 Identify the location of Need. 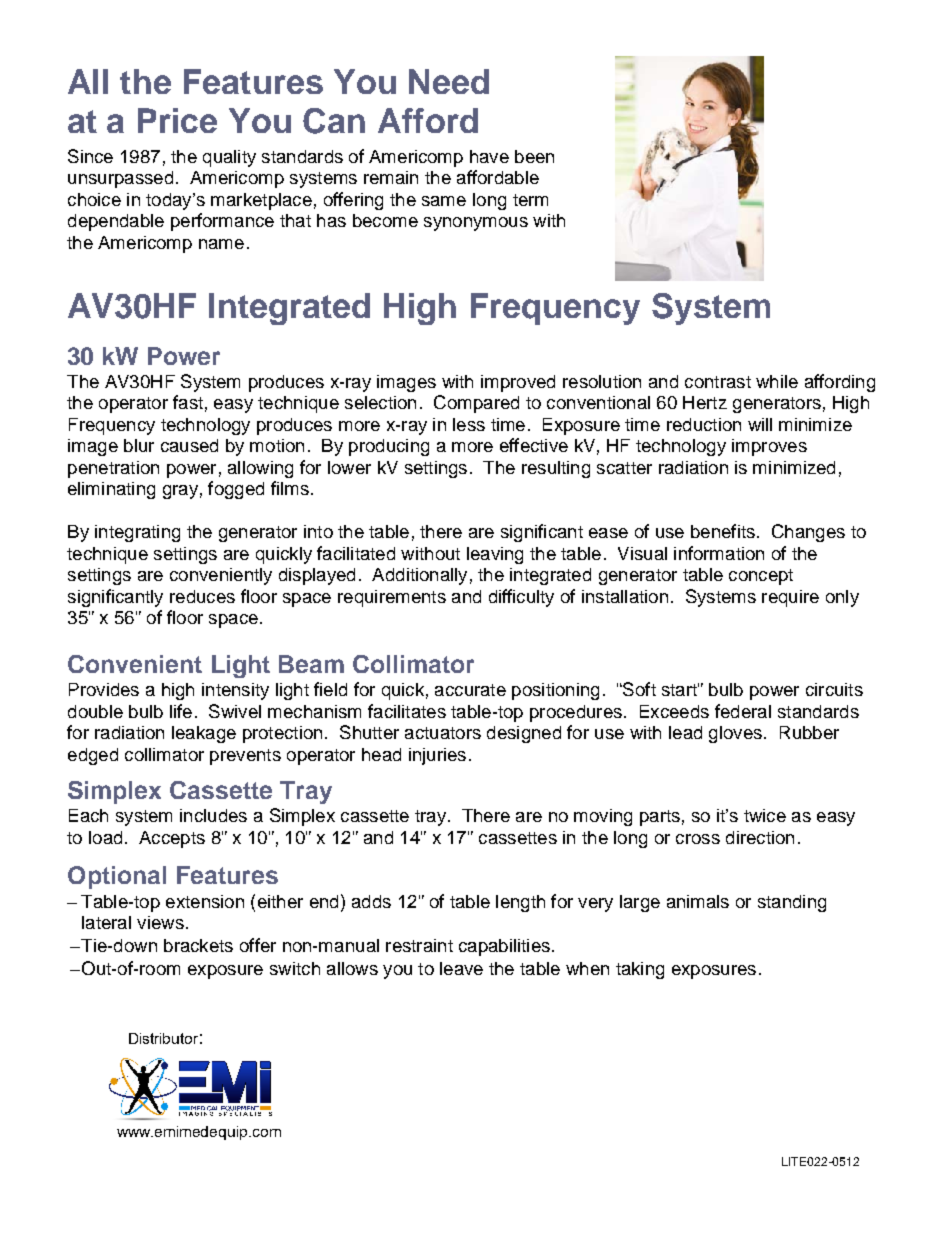
(449, 81).
